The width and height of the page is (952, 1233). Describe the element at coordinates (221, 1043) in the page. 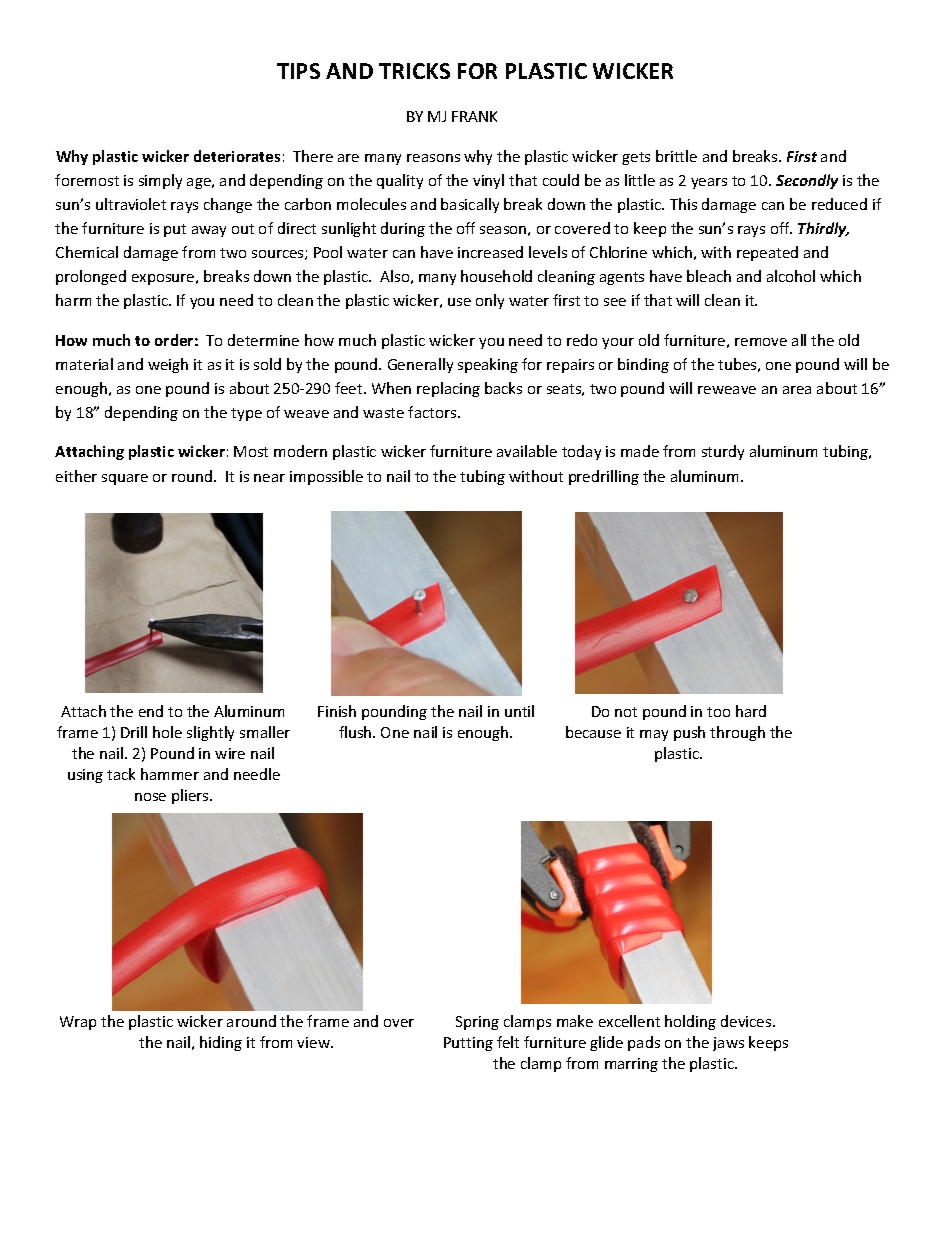

I see `hiding` at that location.
